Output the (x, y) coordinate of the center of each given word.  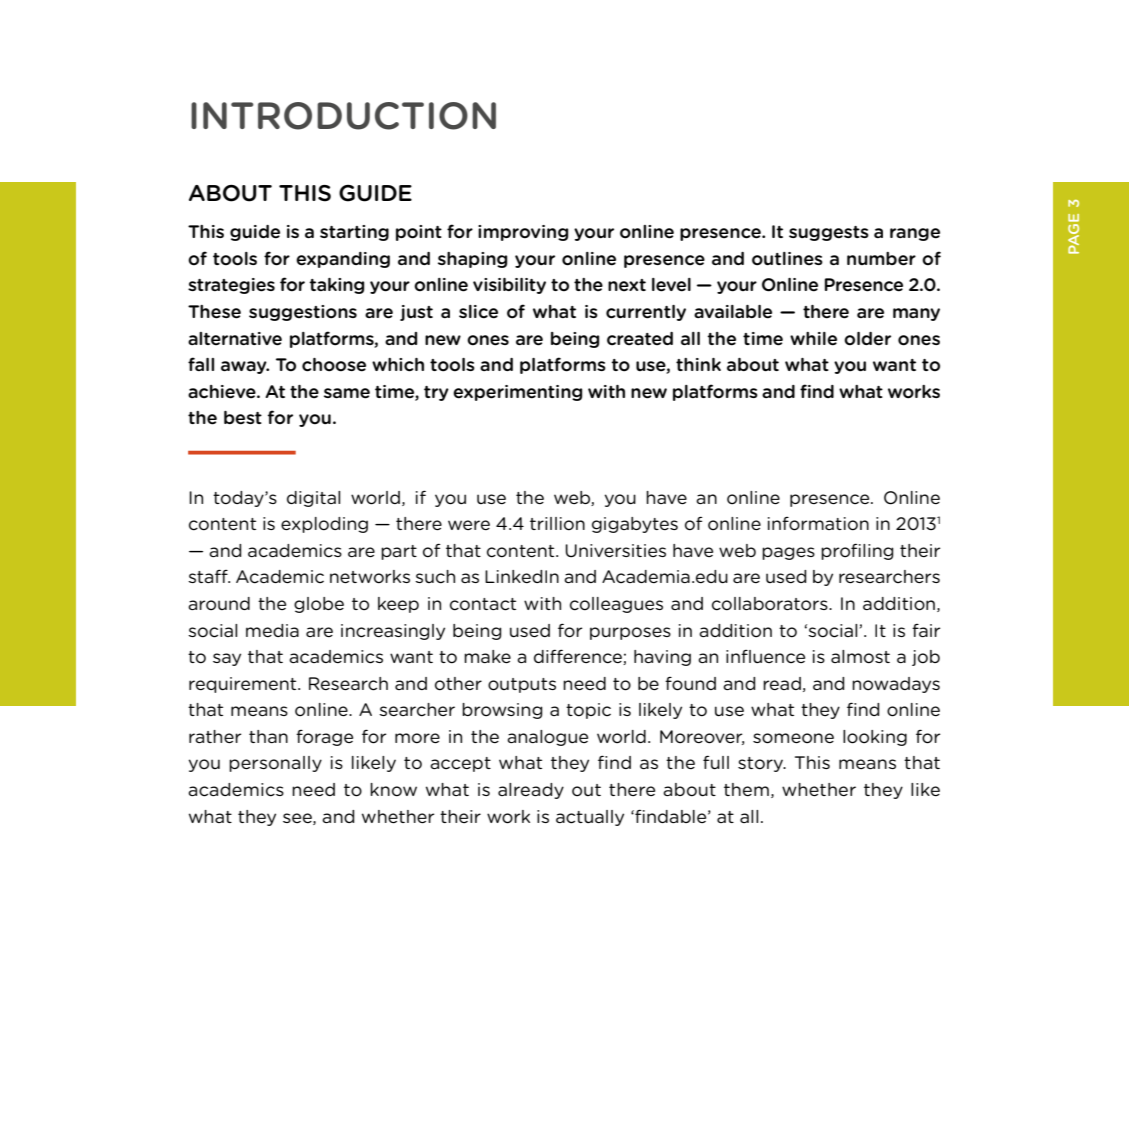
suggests (829, 233)
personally (275, 764)
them (746, 789)
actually (590, 818)
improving (523, 233)
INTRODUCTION (343, 116)
